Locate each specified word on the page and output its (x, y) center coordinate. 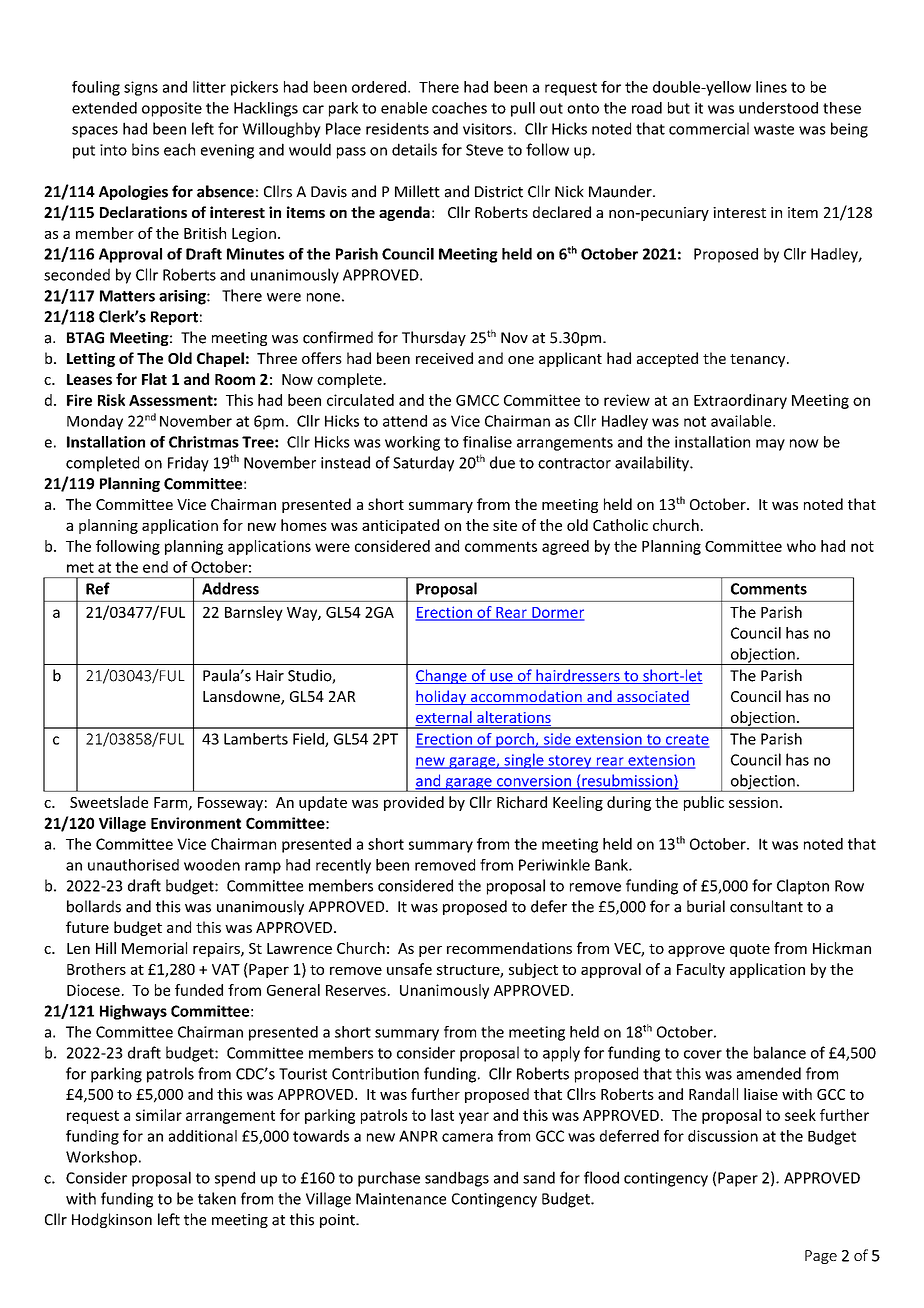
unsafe (409, 969)
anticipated (400, 526)
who (801, 546)
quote (750, 950)
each (179, 149)
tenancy (759, 360)
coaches (459, 108)
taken (217, 1198)
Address (230, 588)
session (753, 802)
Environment (196, 823)
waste (774, 129)
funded (199, 990)
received (444, 358)
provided (414, 803)
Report (174, 318)
